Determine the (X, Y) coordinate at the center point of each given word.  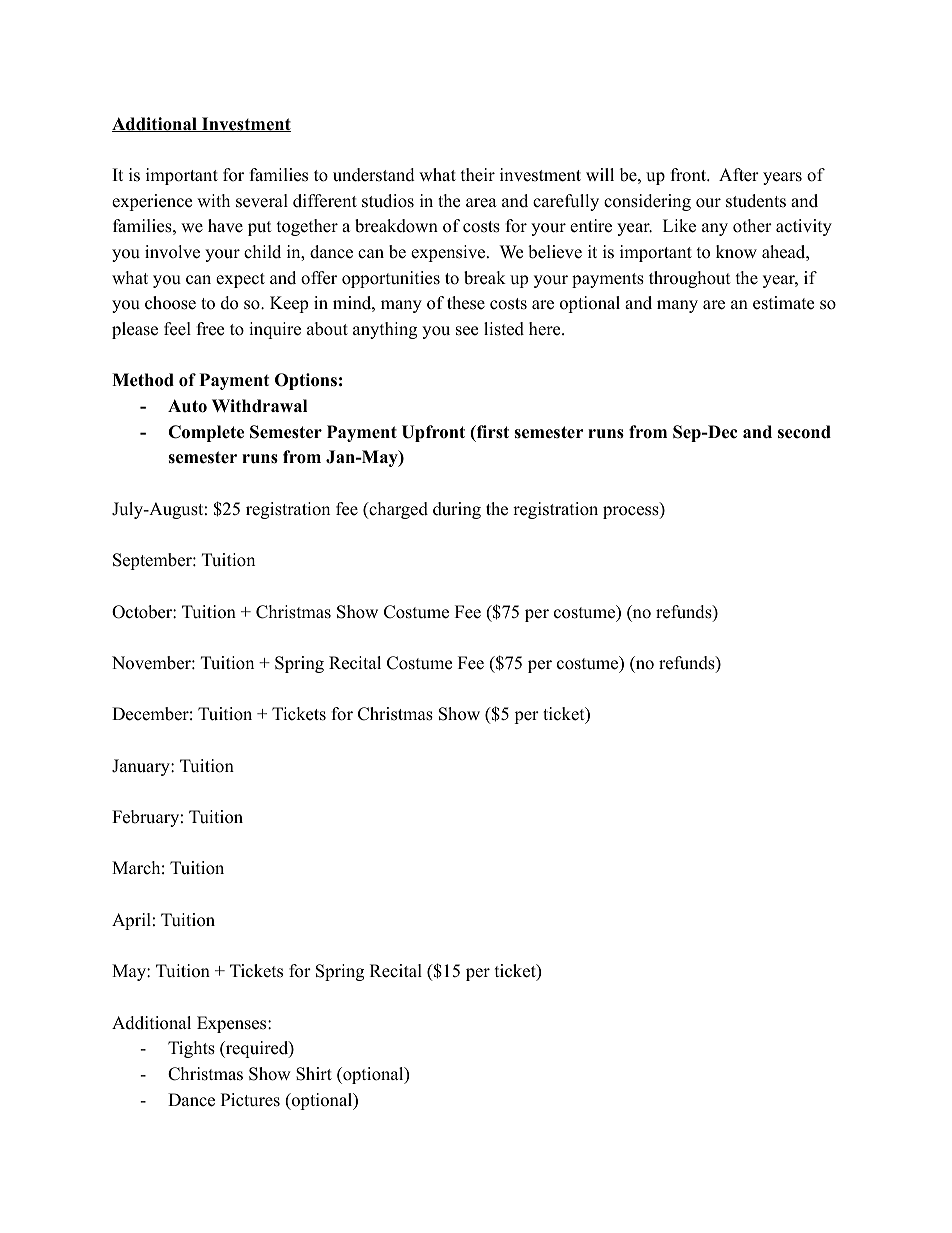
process (632, 512)
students (756, 201)
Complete (206, 433)
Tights (191, 1049)
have (225, 226)
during (457, 510)
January (142, 767)
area (481, 203)
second (804, 432)
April (131, 921)
